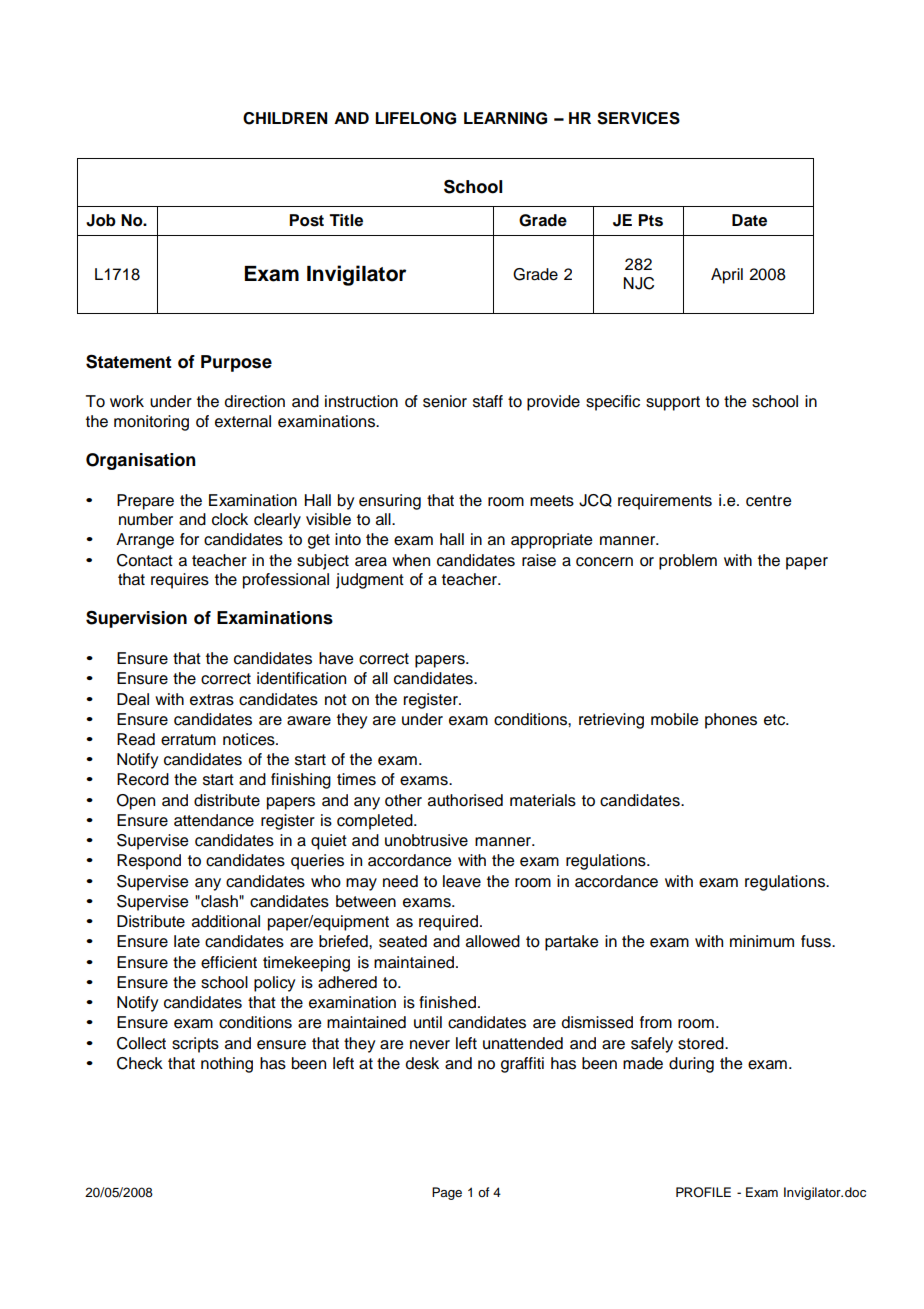 The height and width of the screenshot is (1309, 924). What do you see at coordinates (227, 1065) in the screenshot?
I see `nothing` at bounding box center [227, 1065].
